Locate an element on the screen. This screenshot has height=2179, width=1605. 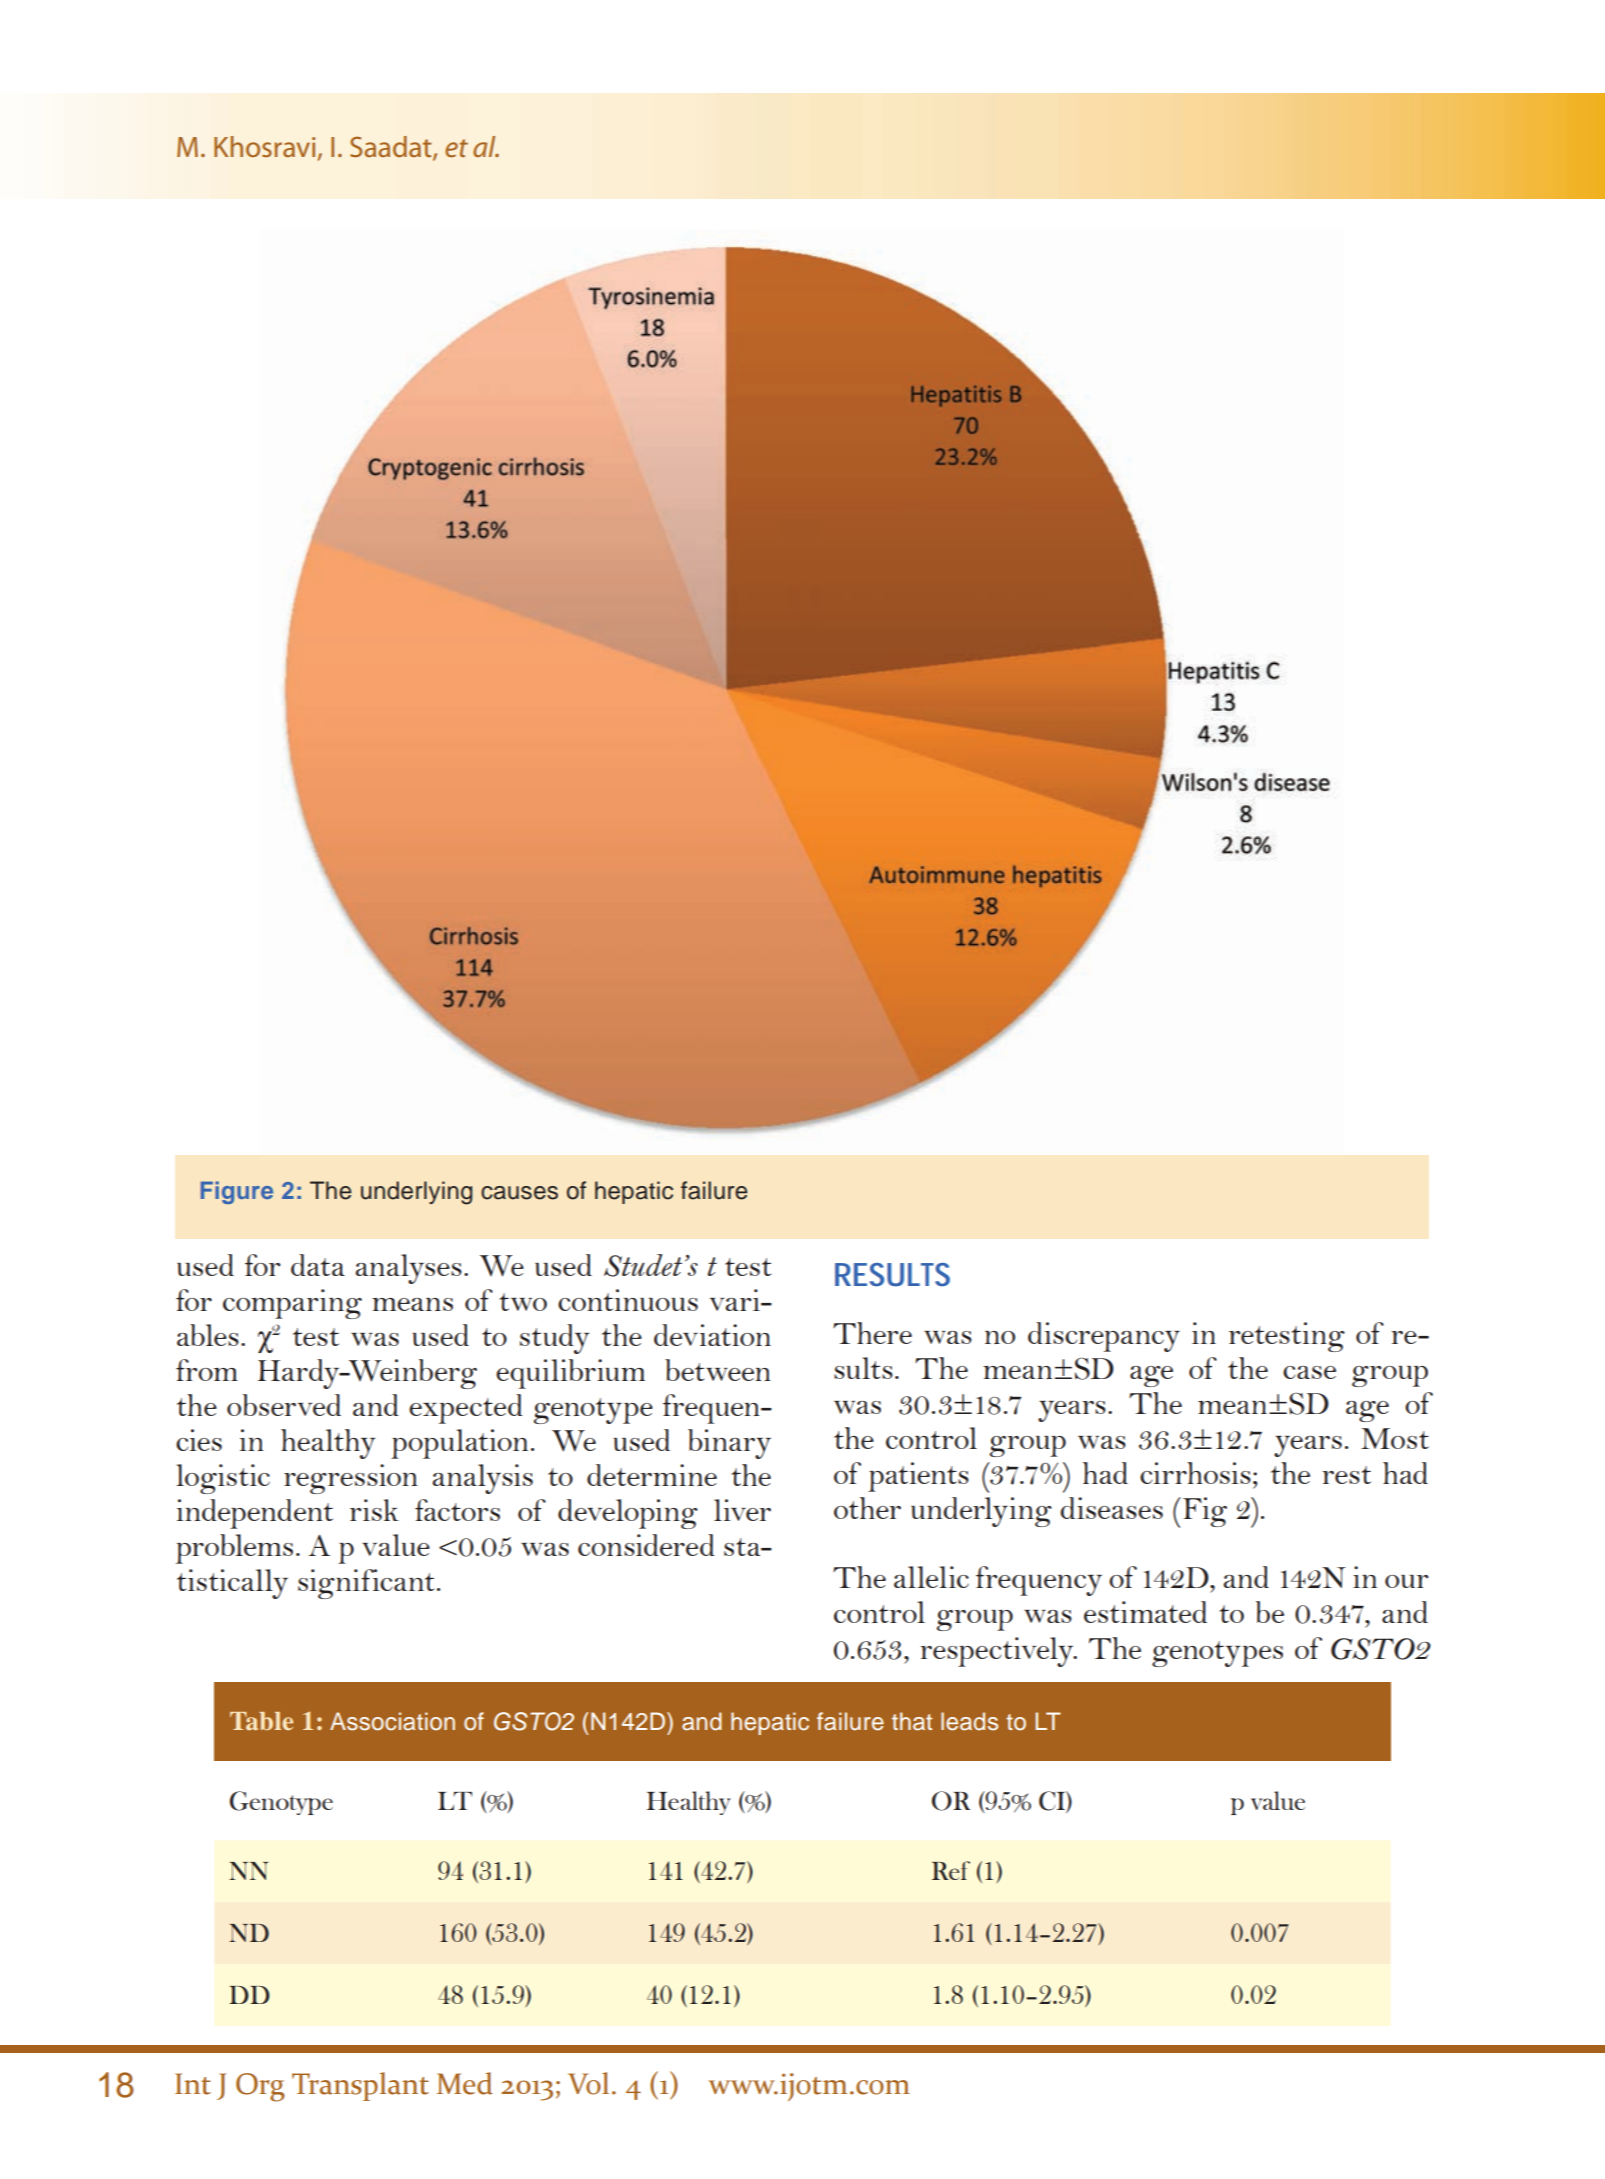
that is located at coordinates (912, 1721).
